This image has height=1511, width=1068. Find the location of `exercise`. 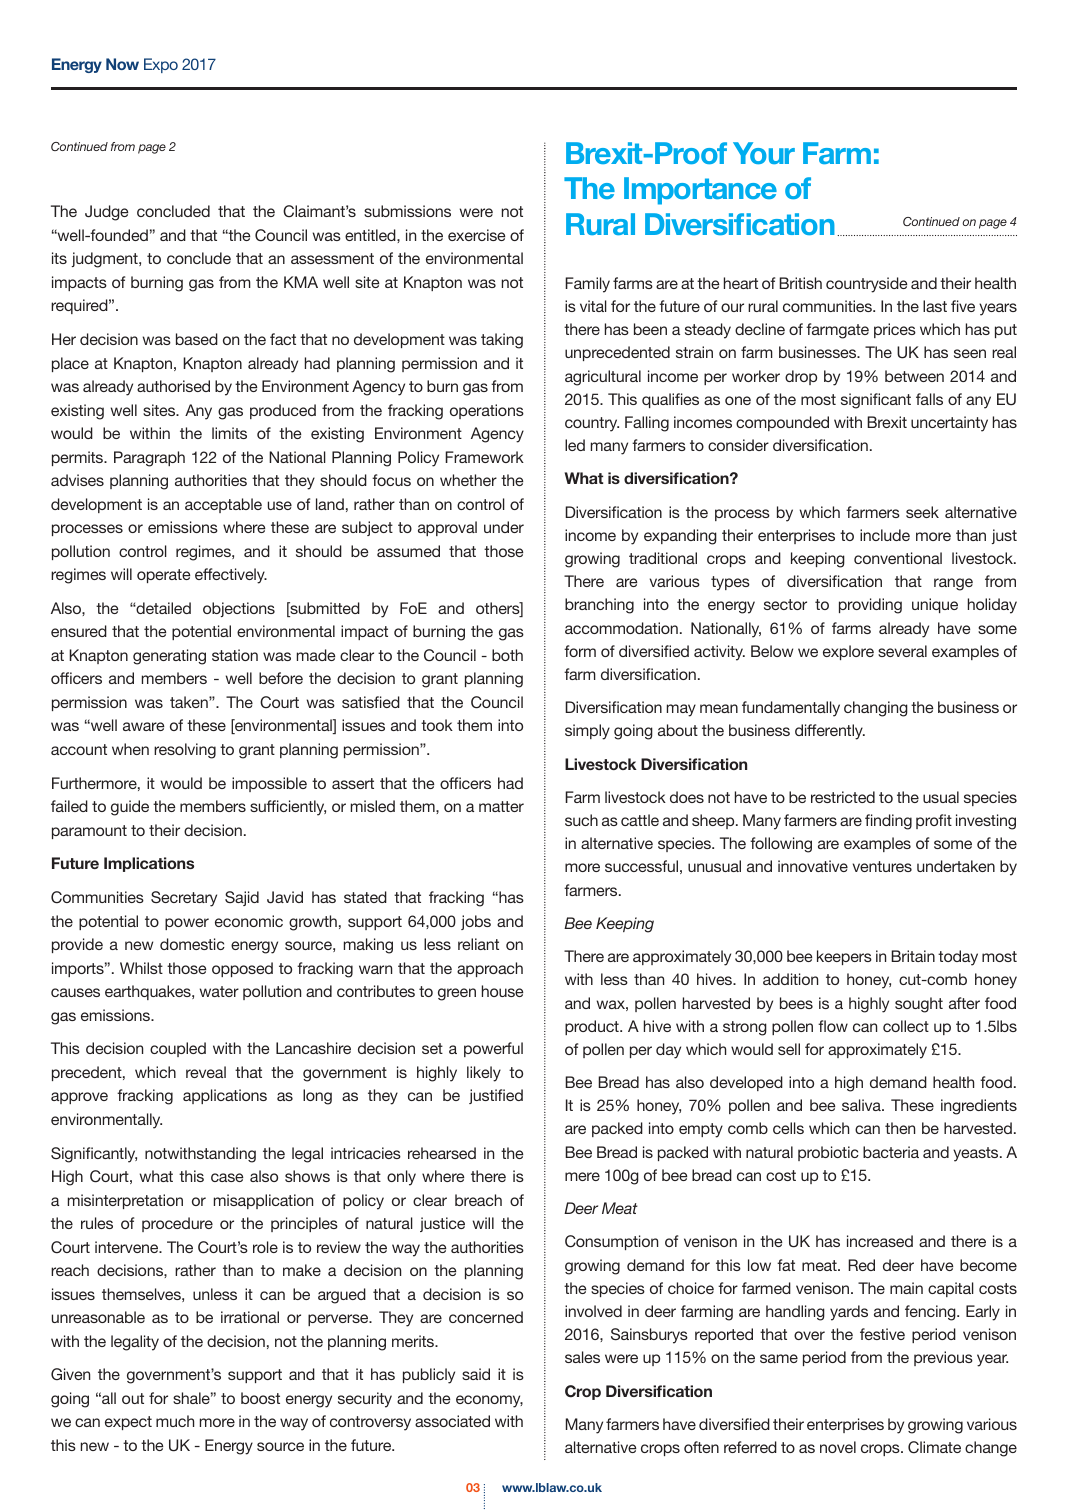

exercise is located at coordinates (476, 235).
